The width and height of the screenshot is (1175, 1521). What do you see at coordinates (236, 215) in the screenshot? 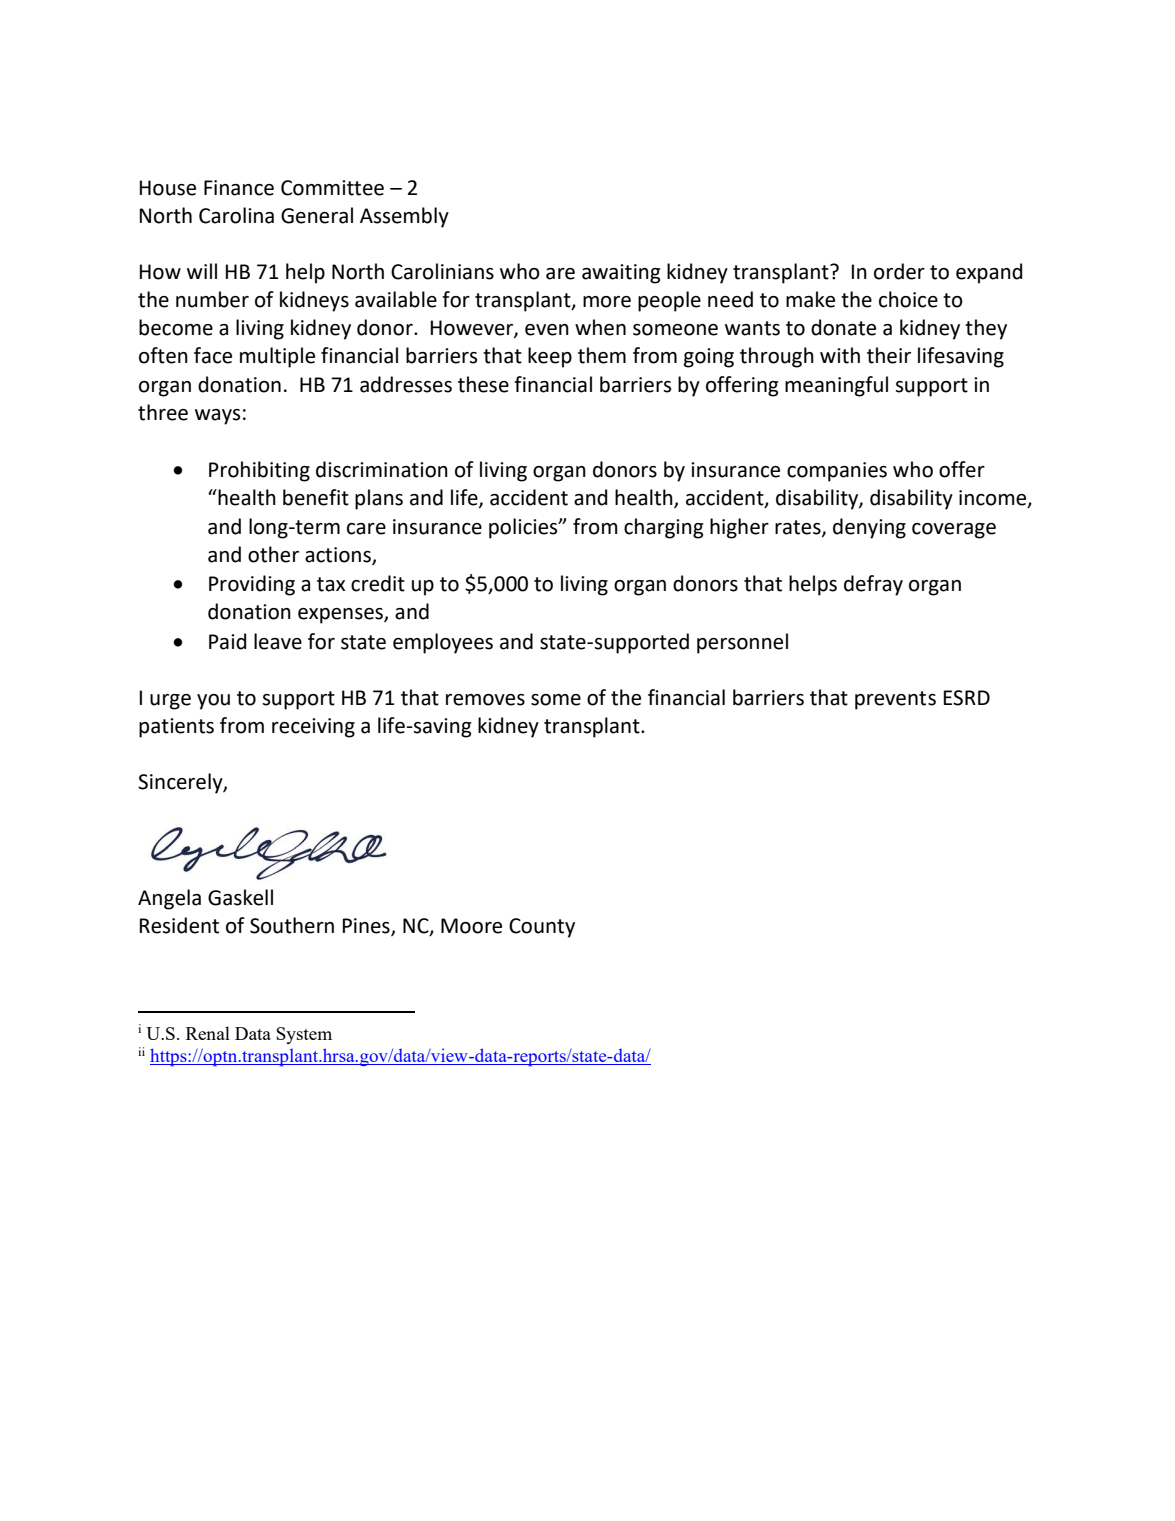
I see `Carolina` at bounding box center [236, 215].
